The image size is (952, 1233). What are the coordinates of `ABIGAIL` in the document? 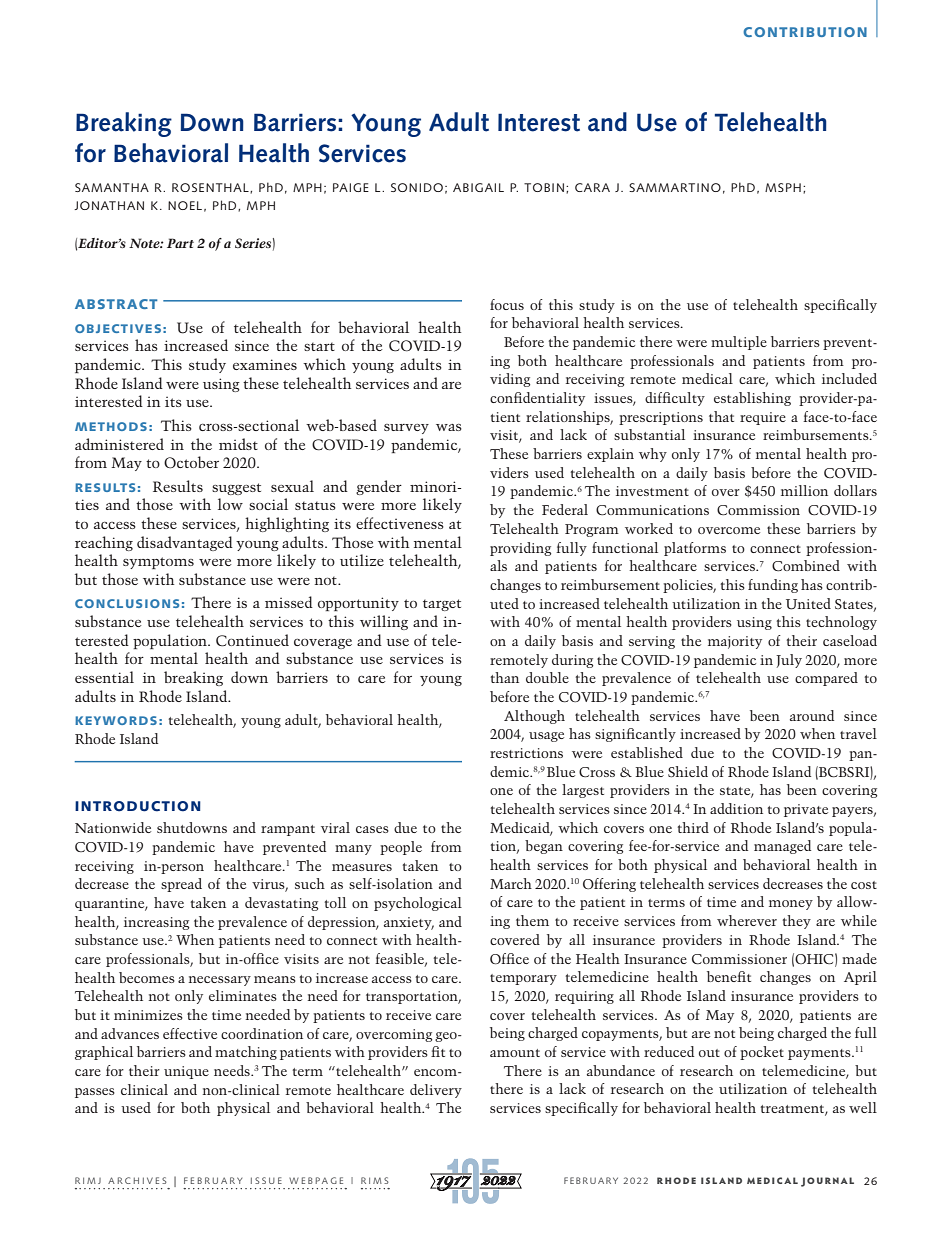 It's located at (478, 187).
